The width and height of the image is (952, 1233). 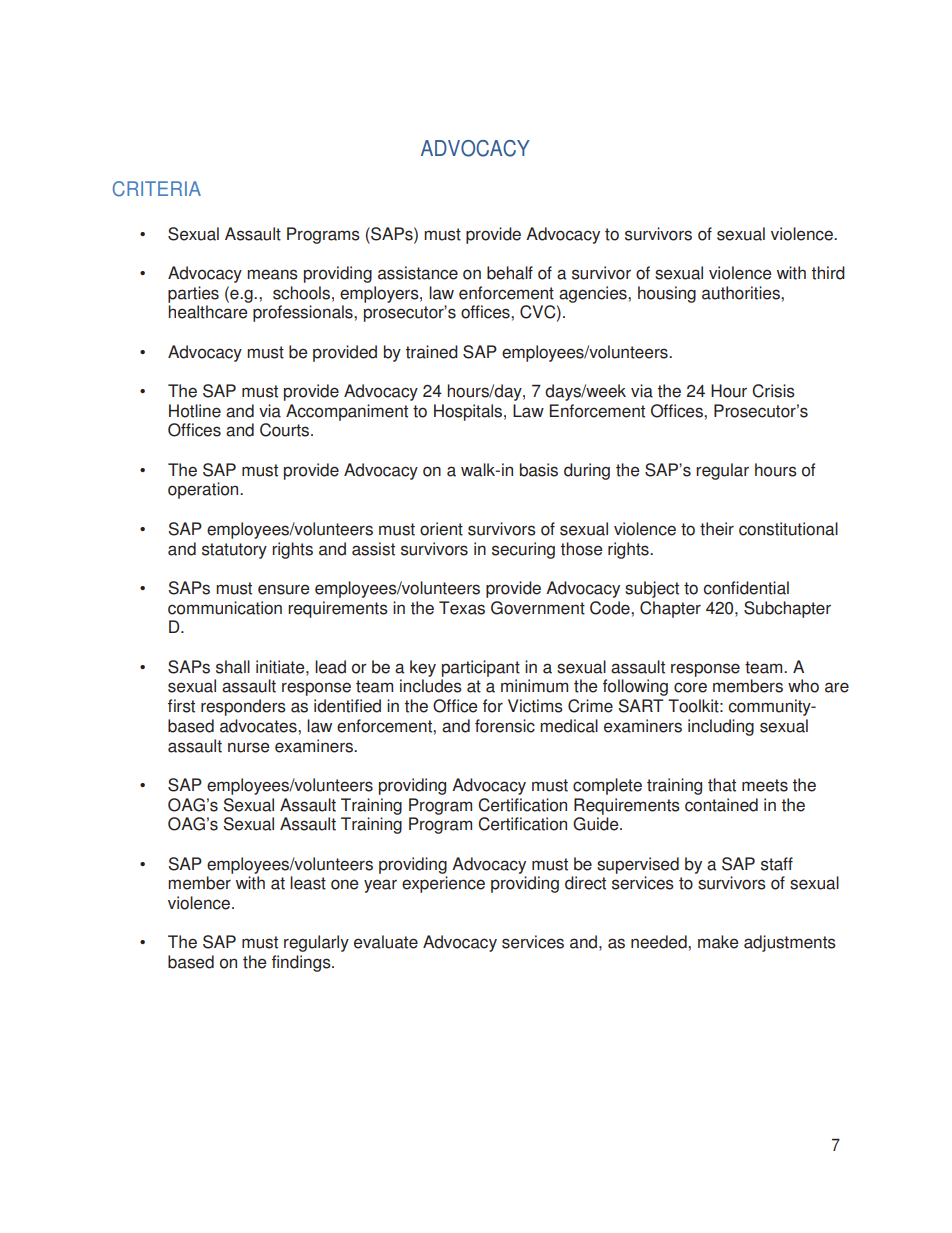 What do you see at coordinates (773, 391) in the image?
I see `Crisis` at bounding box center [773, 391].
